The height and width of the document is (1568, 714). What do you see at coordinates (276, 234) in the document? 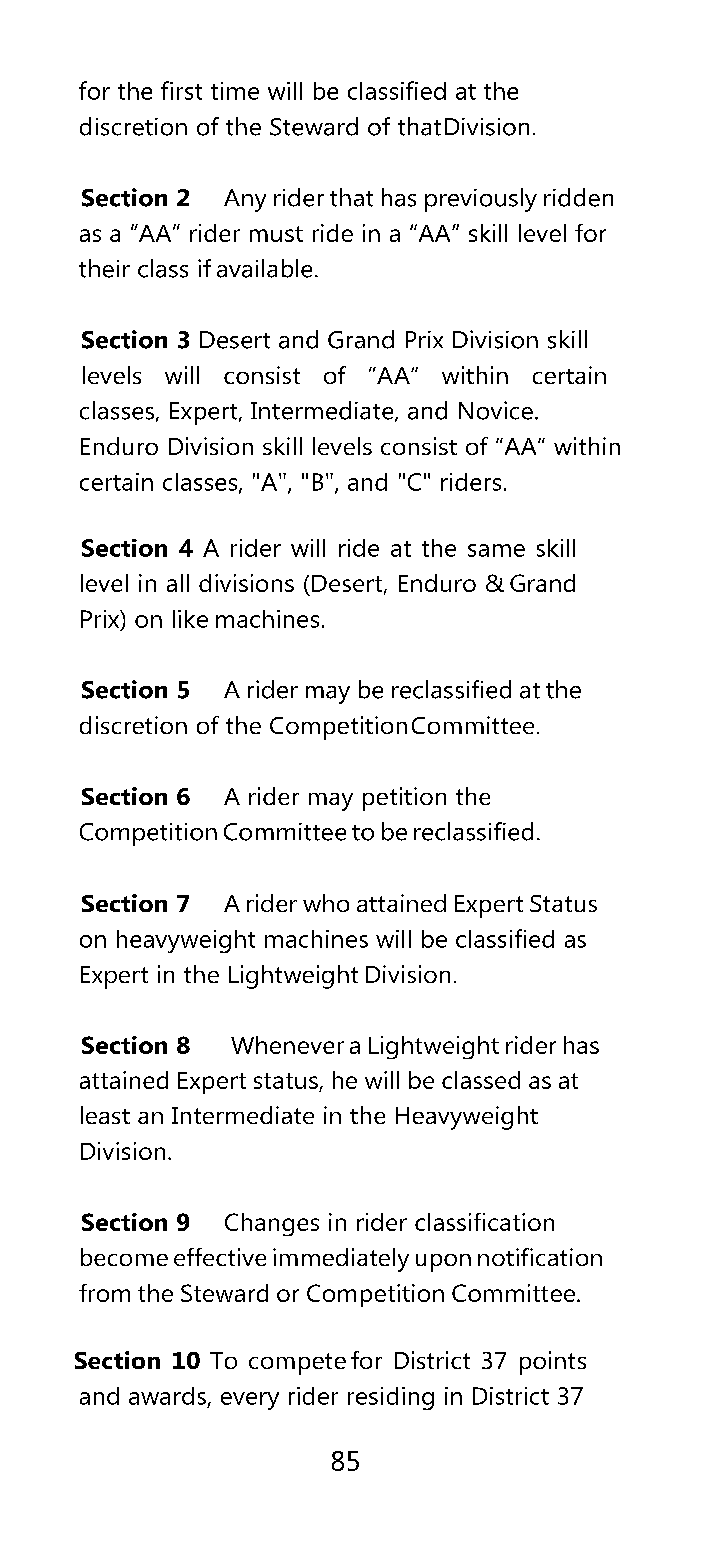
I see `must` at bounding box center [276, 234].
